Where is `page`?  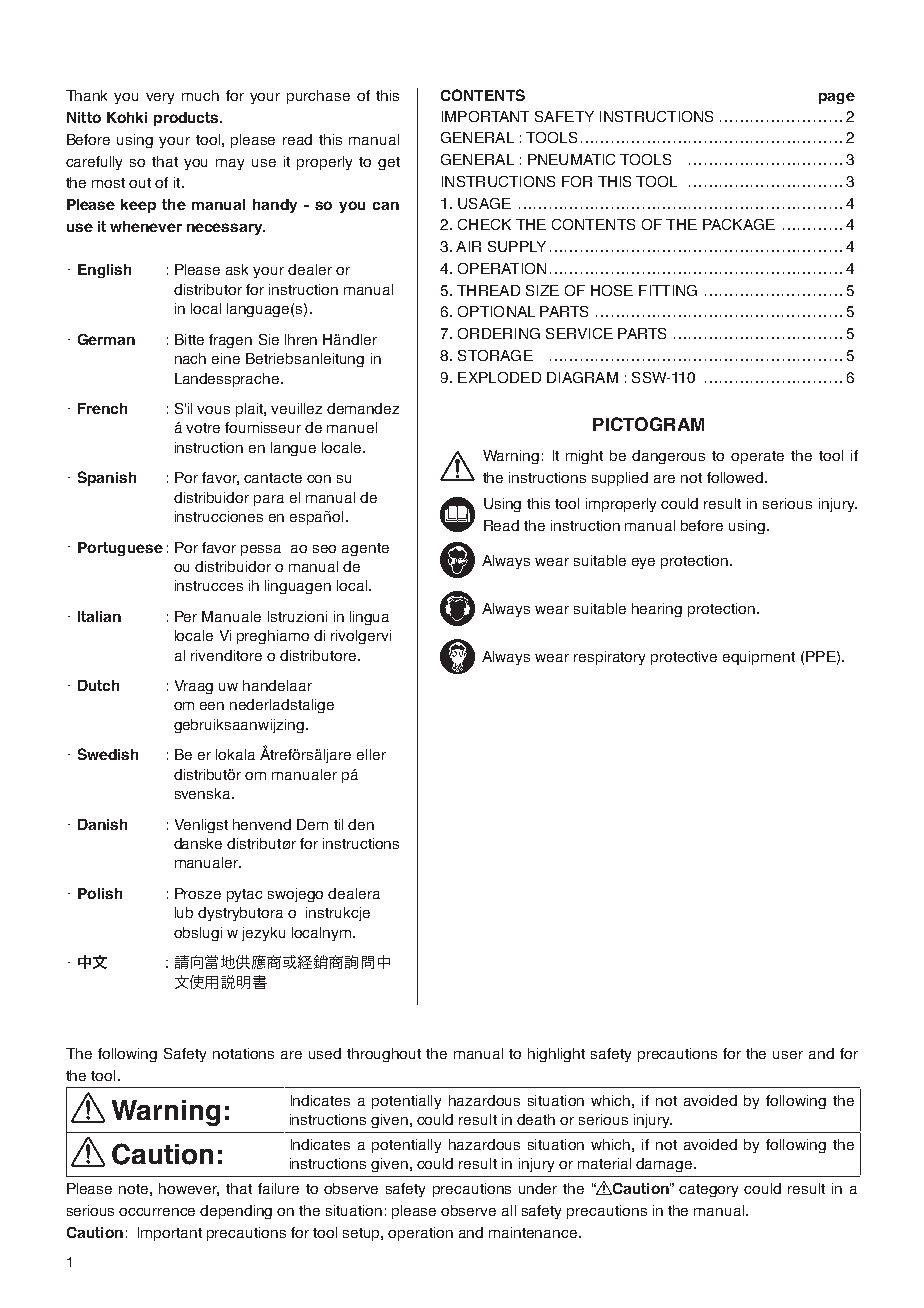 page is located at coordinates (837, 98).
